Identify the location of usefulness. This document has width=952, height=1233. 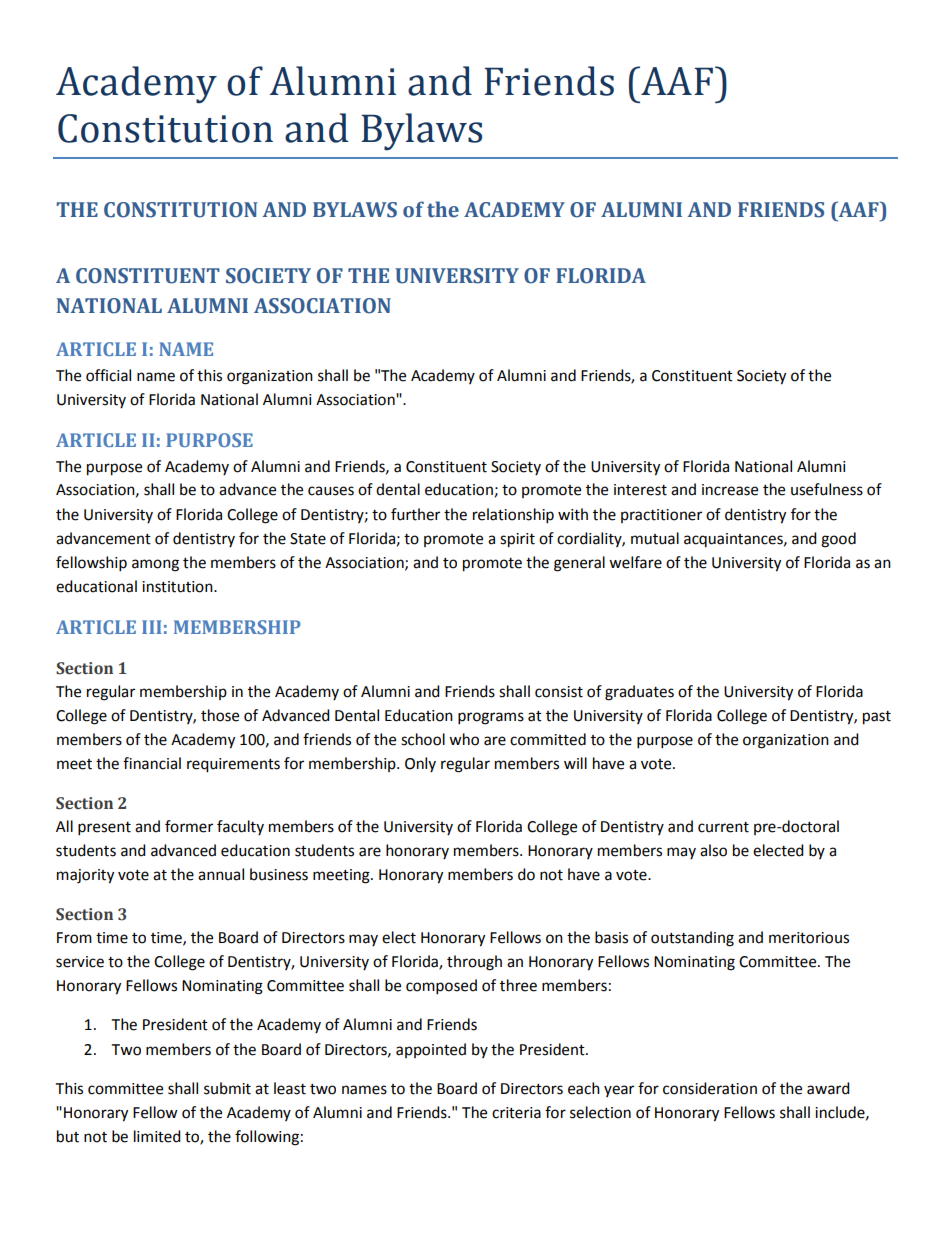
(827, 489).
